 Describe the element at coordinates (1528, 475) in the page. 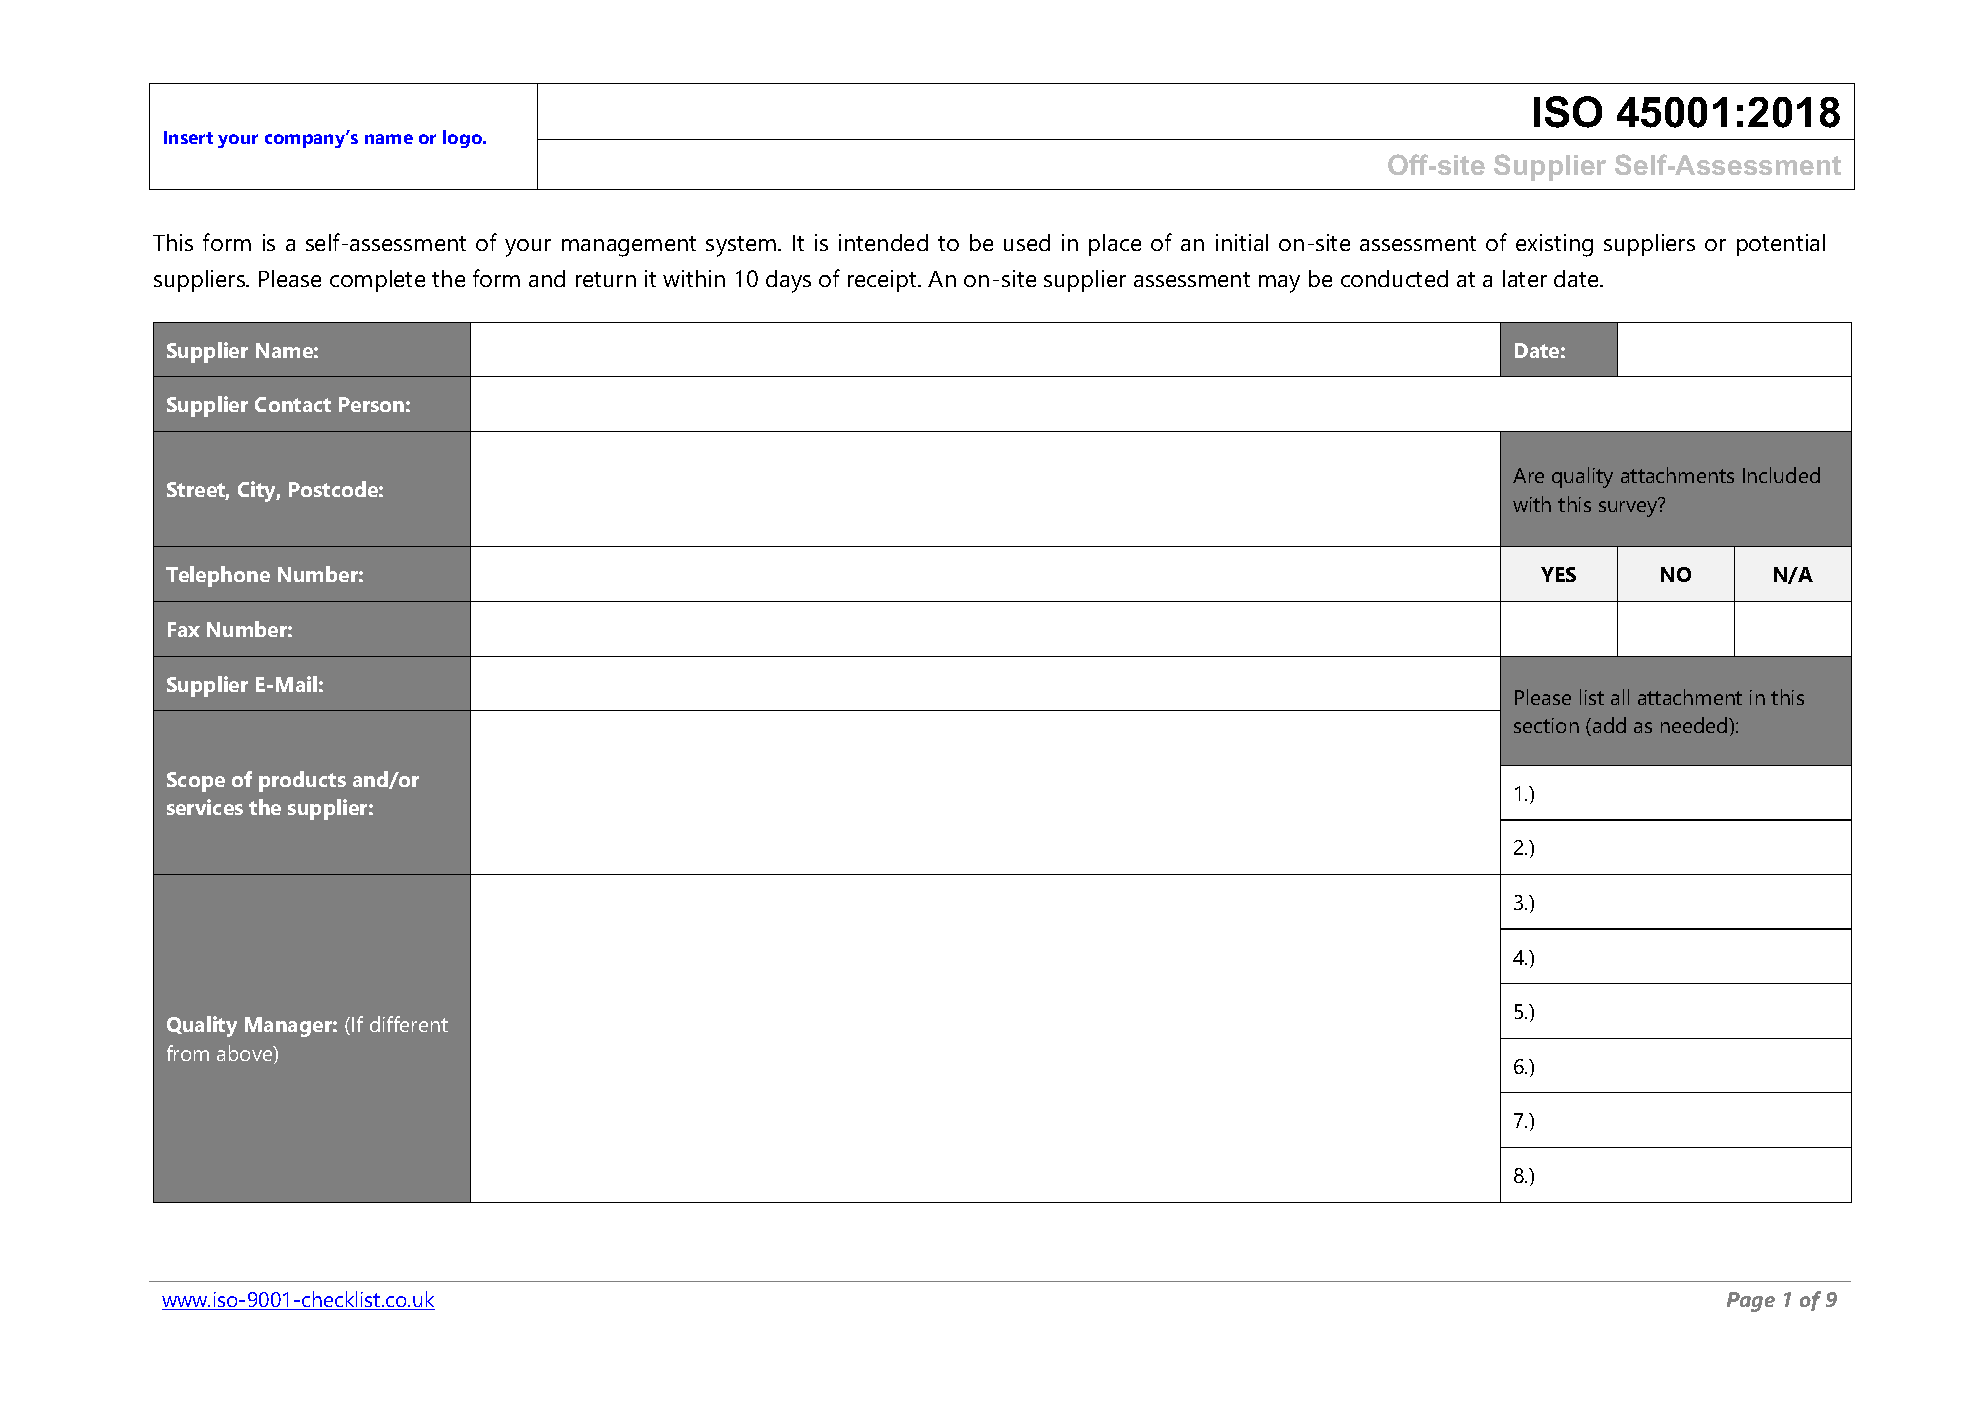

I see `Are` at that location.
